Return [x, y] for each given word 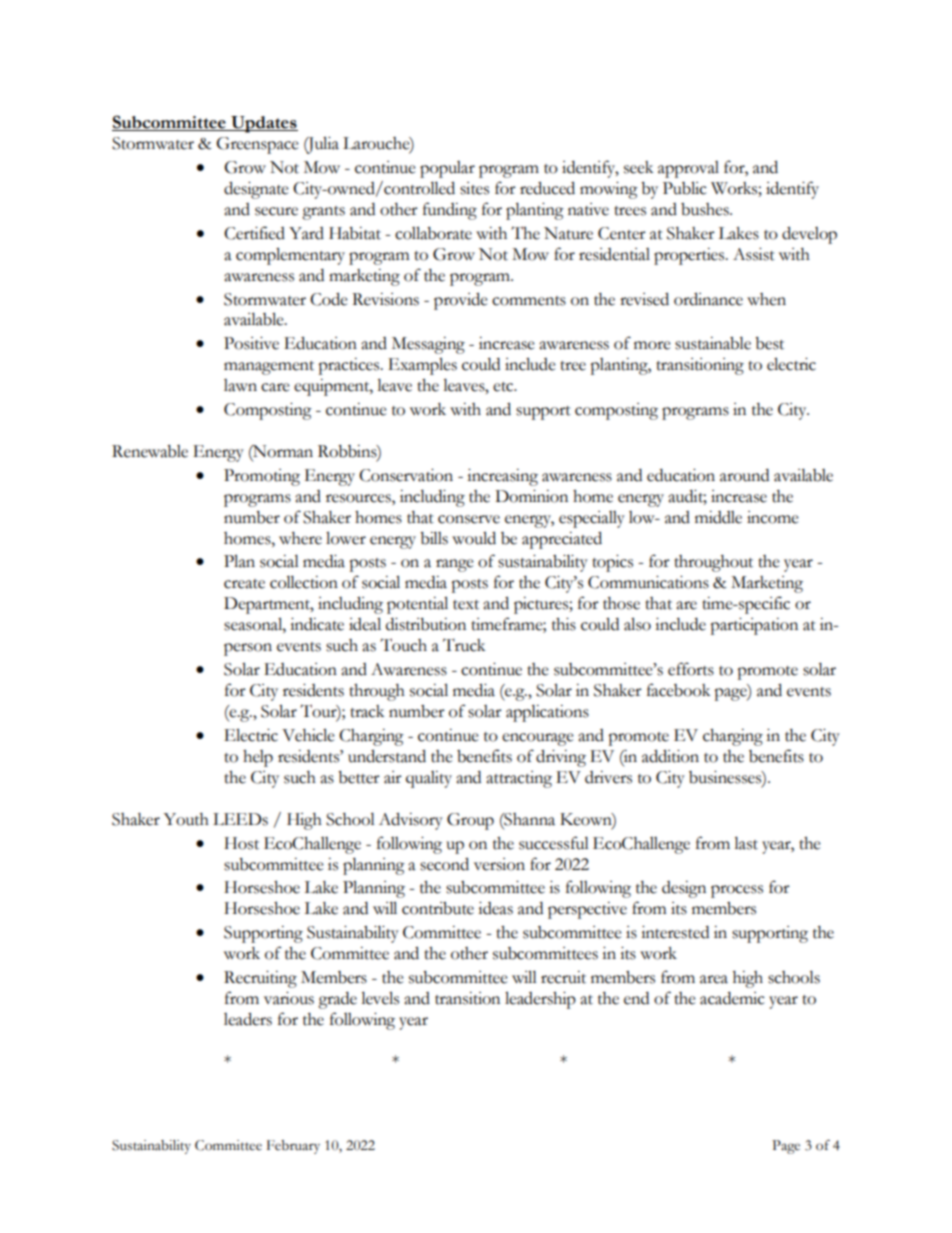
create [244, 584]
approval [688, 169]
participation [754, 626]
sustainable [713, 343]
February [293, 1147]
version [499, 864]
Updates [263, 124]
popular [447, 169]
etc [504, 387]
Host [241, 843]
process [737, 891]
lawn [240, 385]
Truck [464, 645]
